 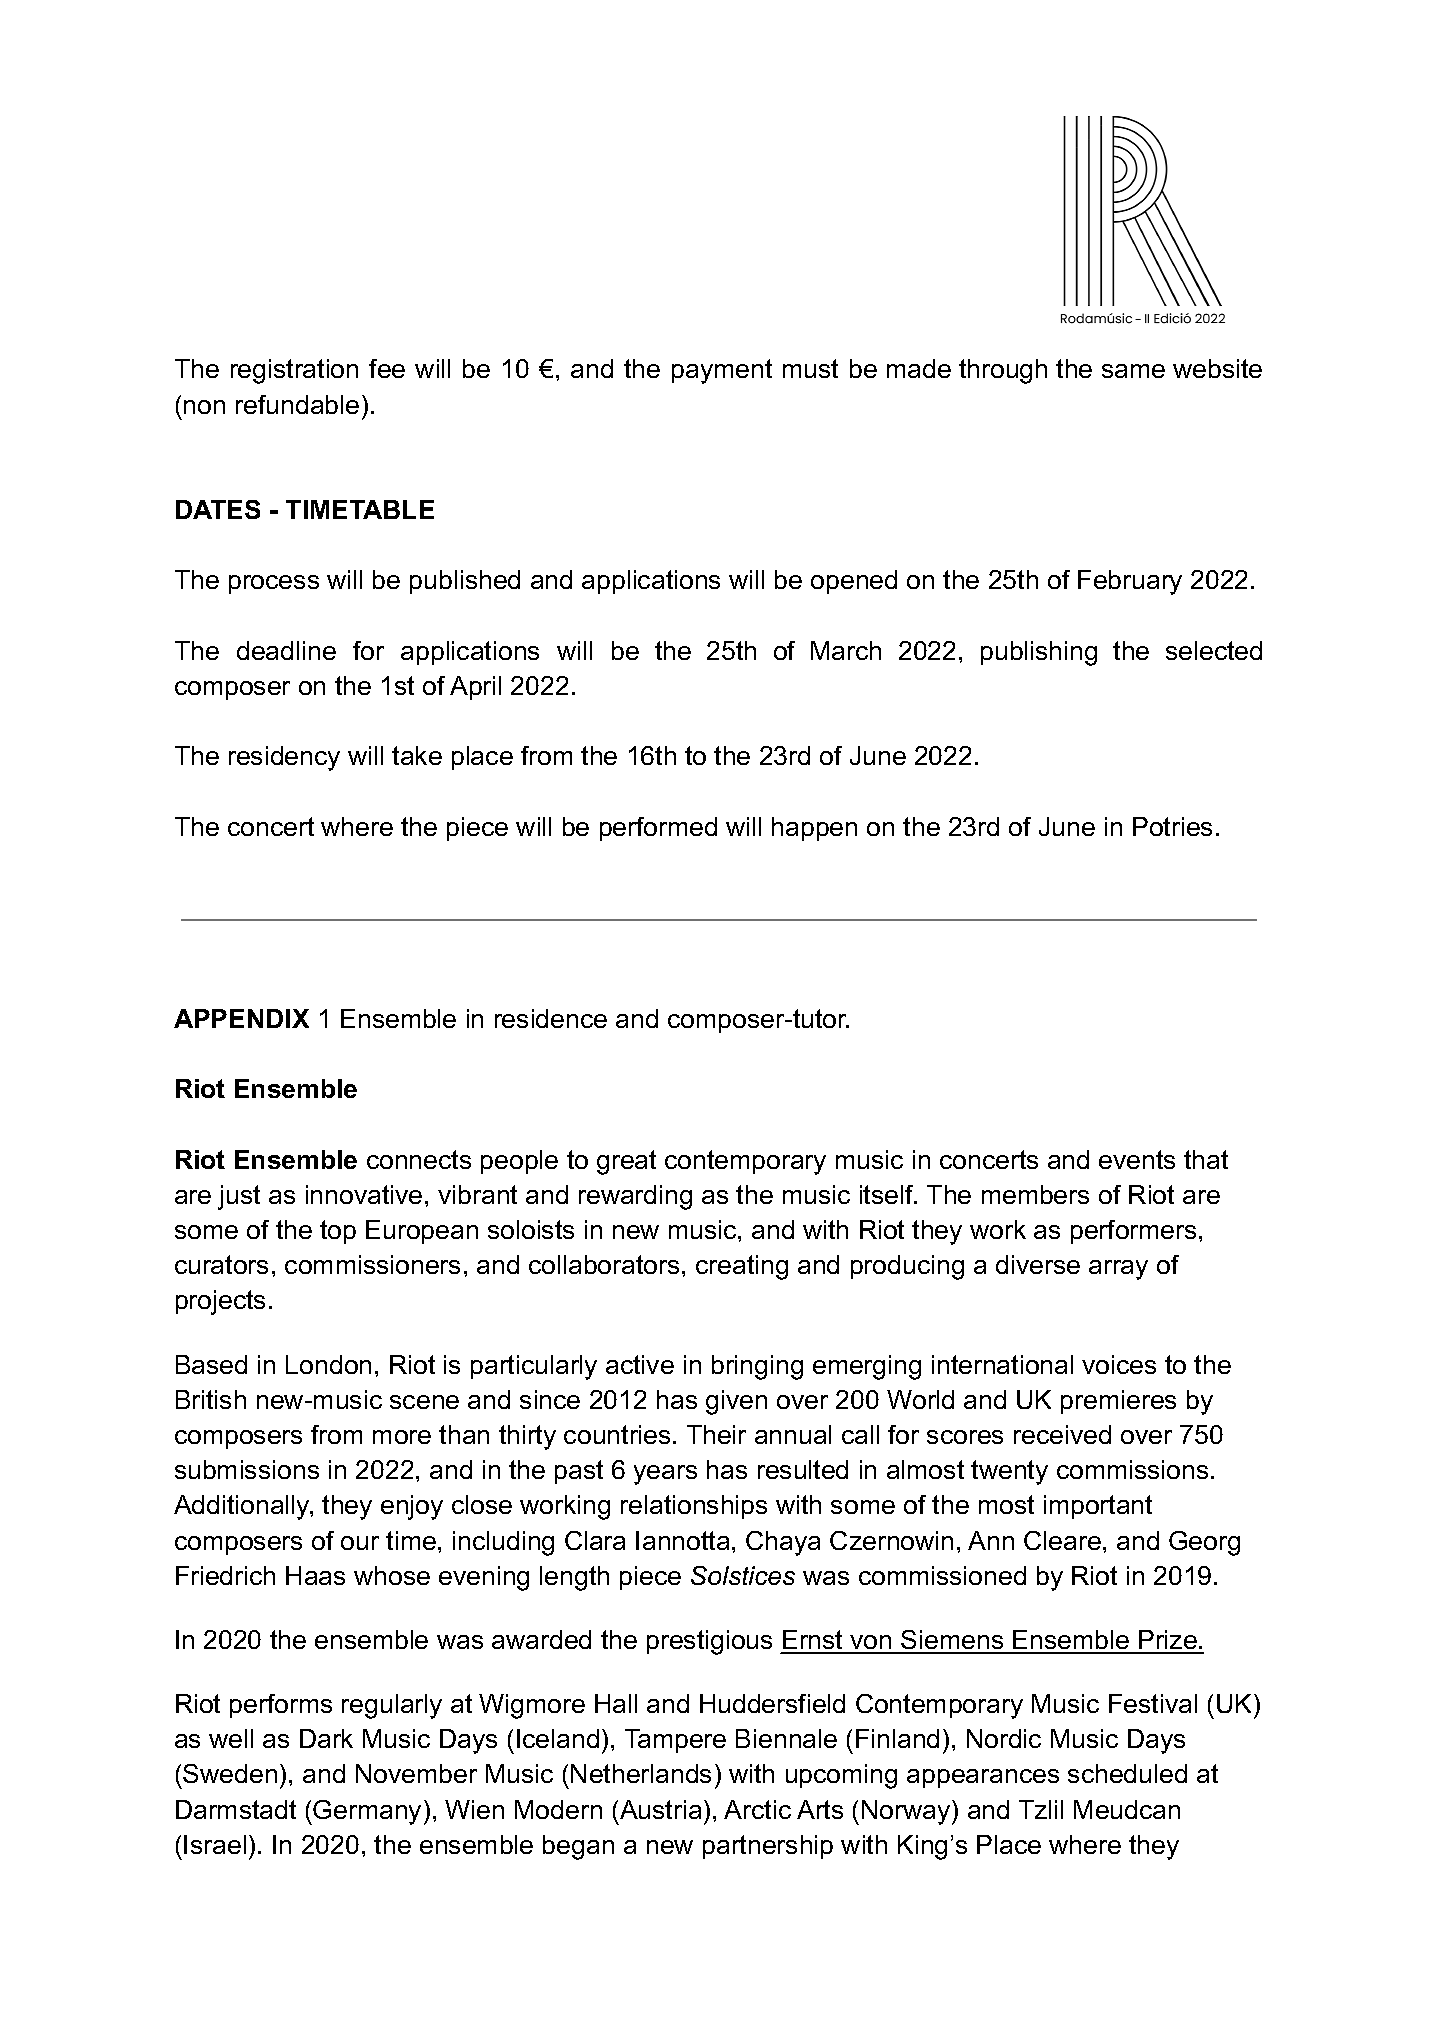 I want to click on payment, so click(x=722, y=371).
